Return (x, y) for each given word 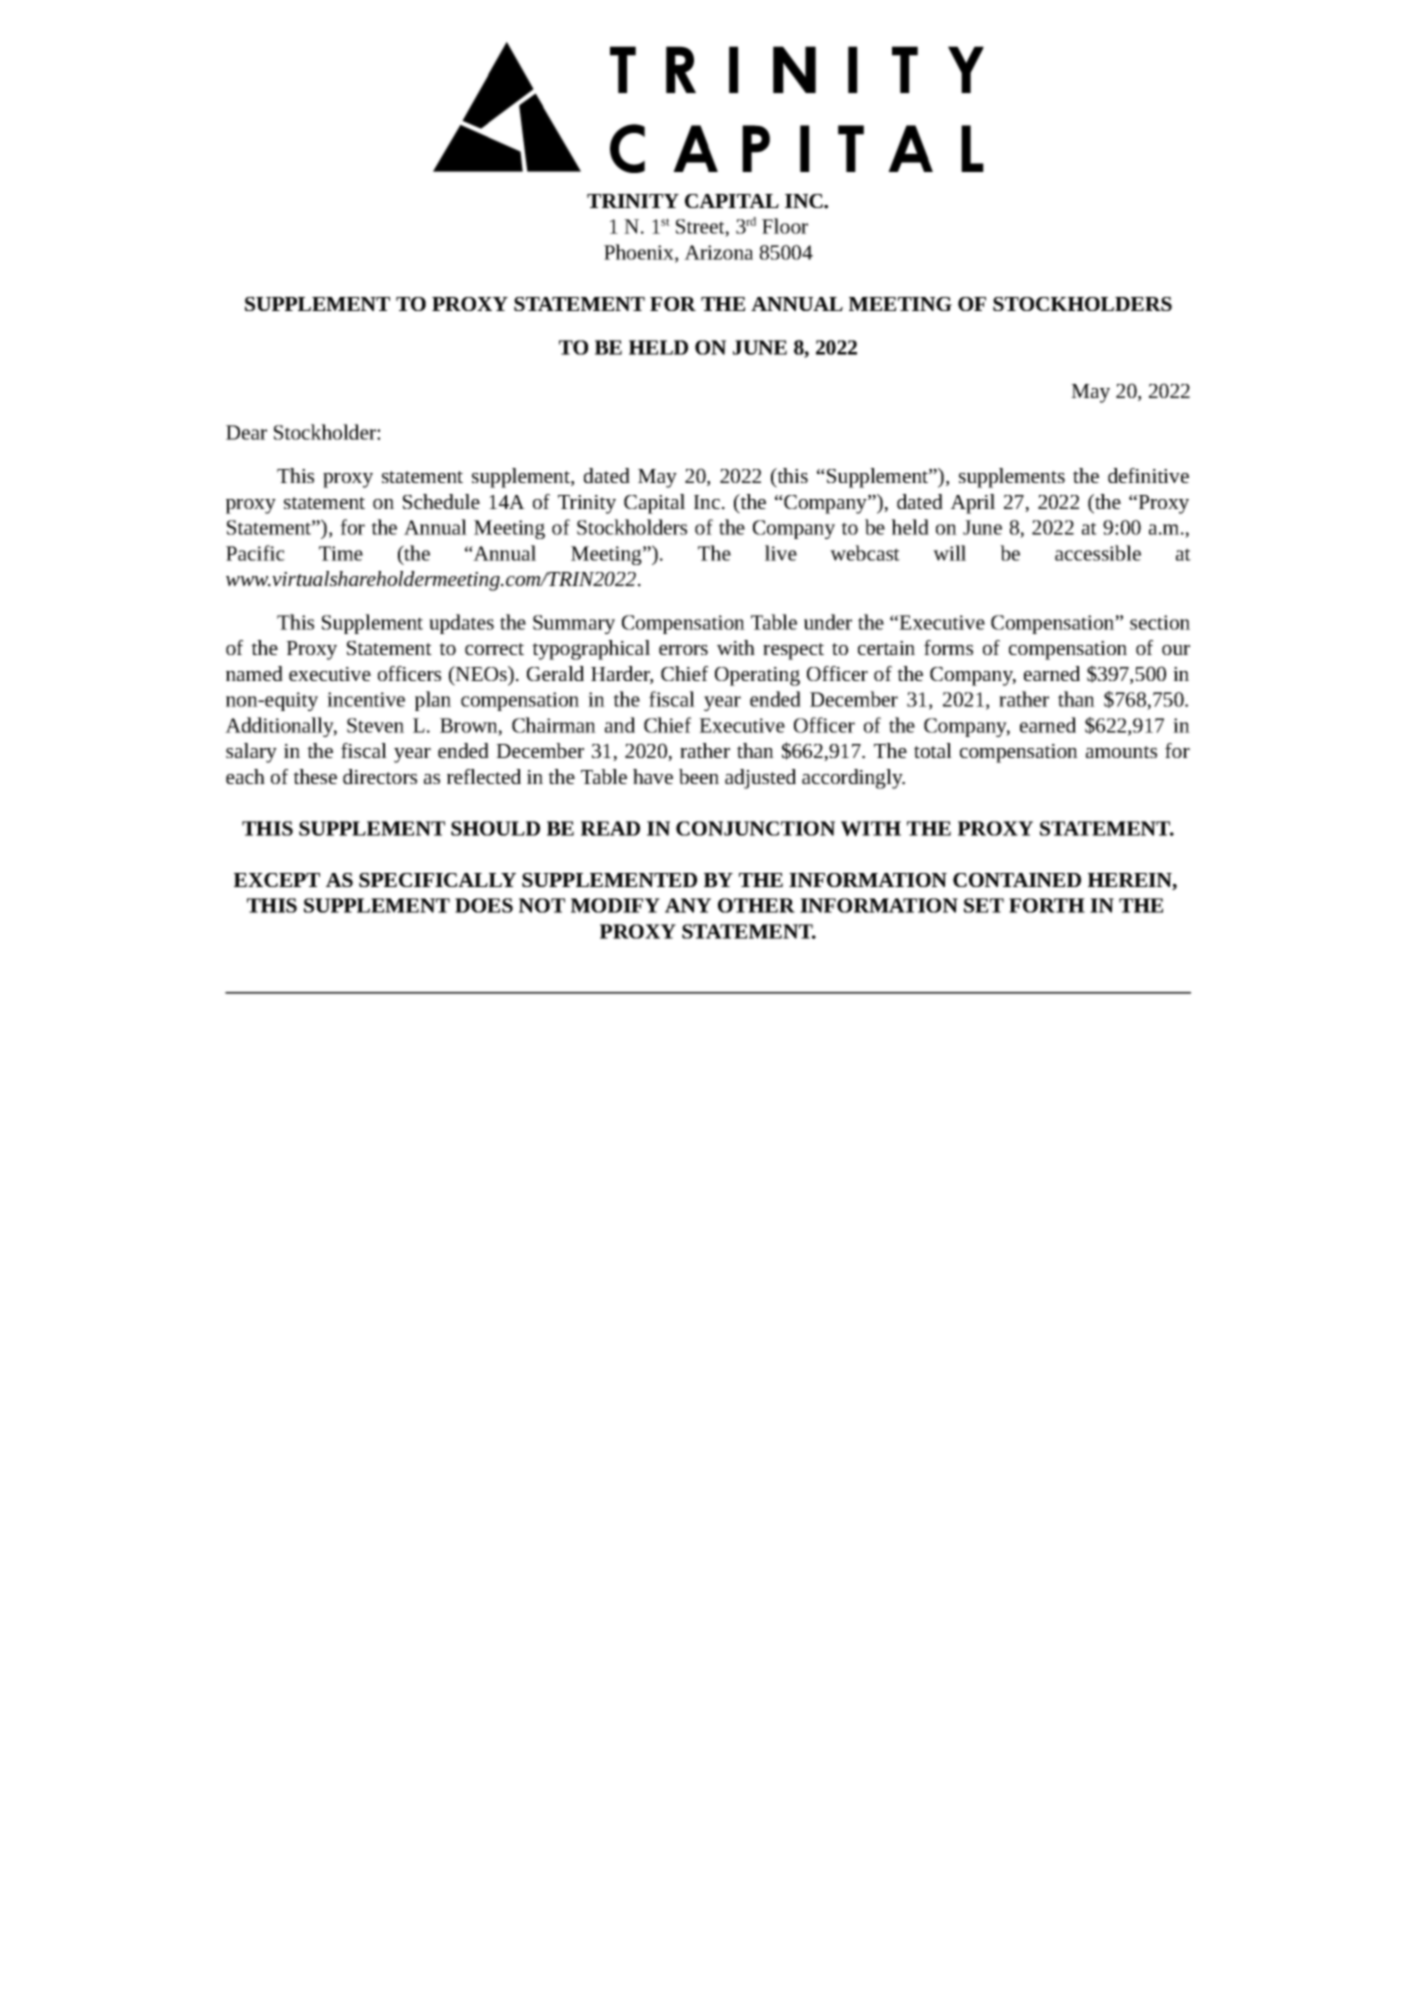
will (949, 553)
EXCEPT (277, 880)
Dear (246, 432)
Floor (785, 226)
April (972, 504)
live (781, 553)
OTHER (756, 905)
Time (341, 553)
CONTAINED (1017, 880)
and (620, 725)
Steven (375, 725)
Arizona (718, 252)
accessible (1098, 553)
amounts (1121, 752)
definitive (1148, 475)
